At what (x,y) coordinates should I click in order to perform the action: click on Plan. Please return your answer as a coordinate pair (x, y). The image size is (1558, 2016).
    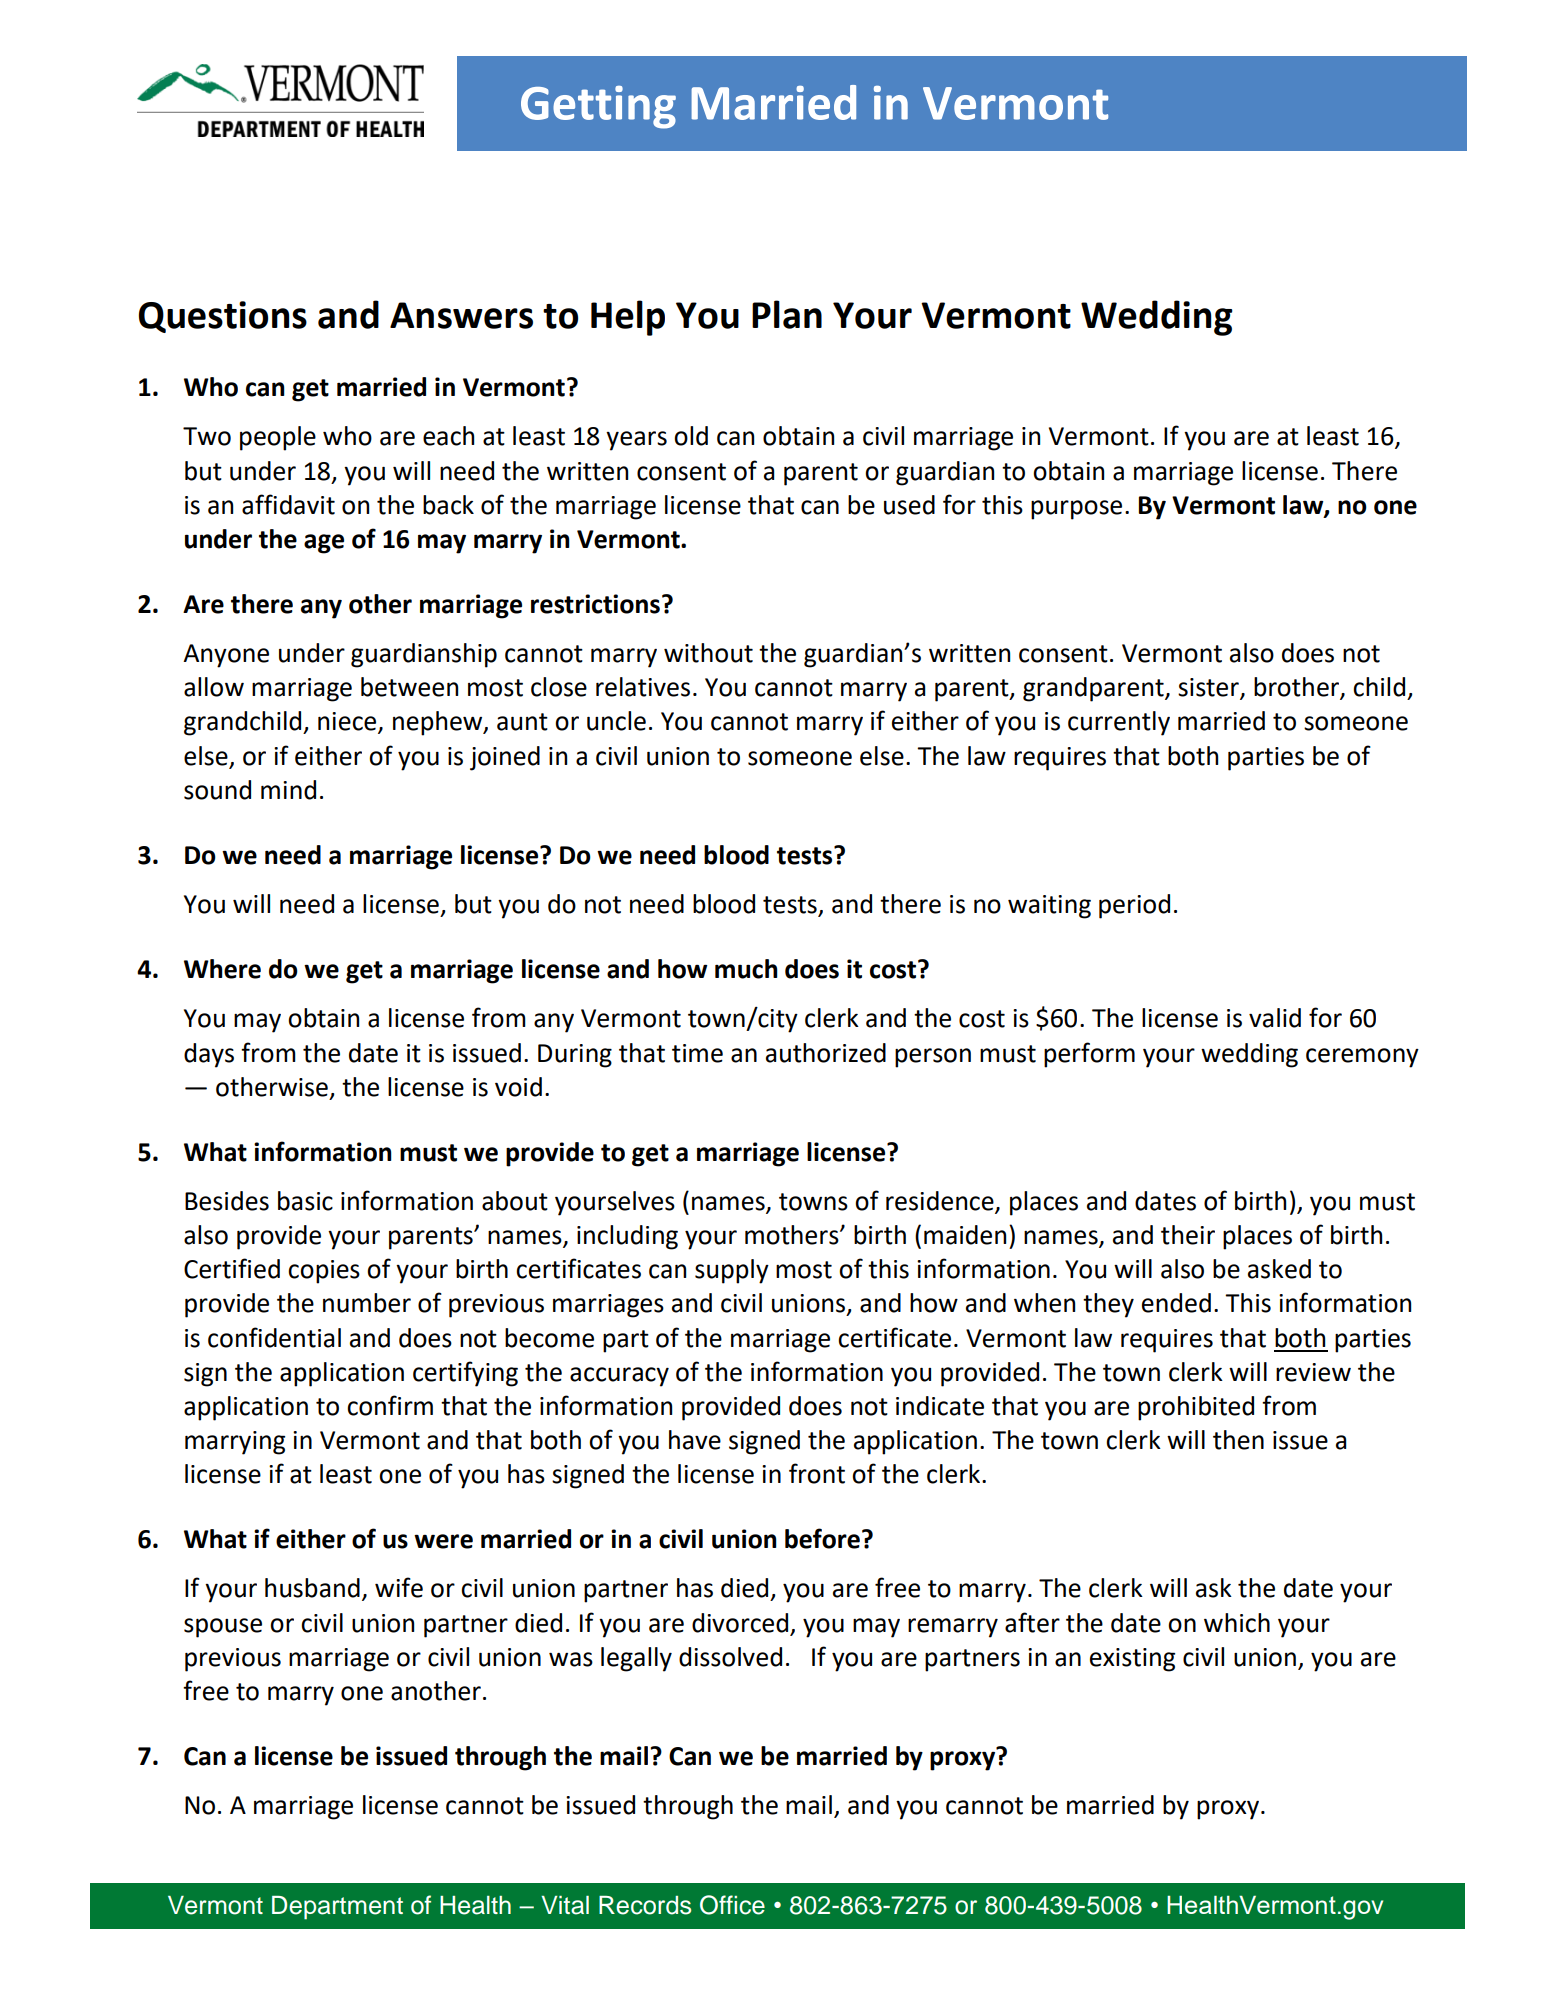
    Looking at the image, I should click on (787, 314).
